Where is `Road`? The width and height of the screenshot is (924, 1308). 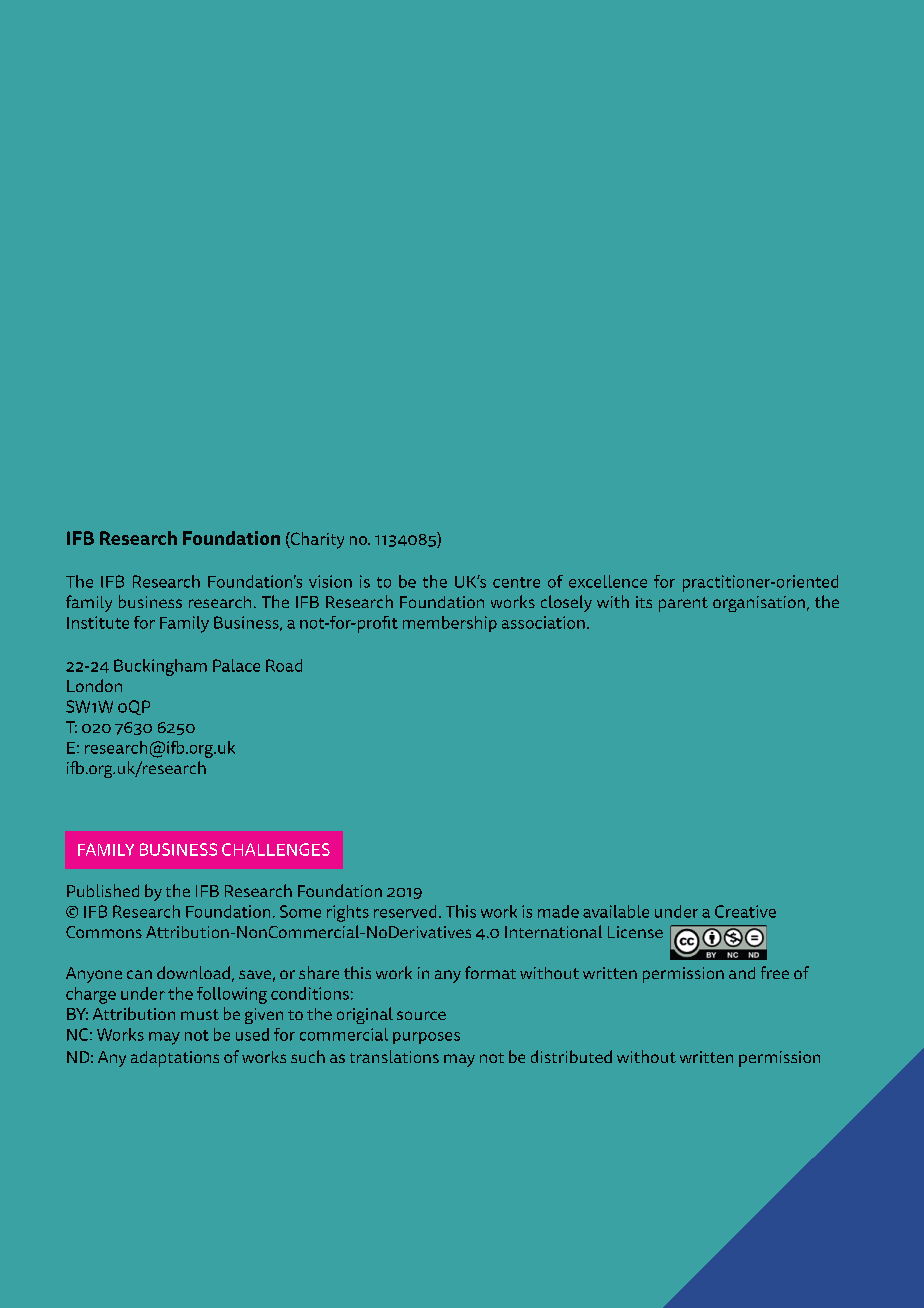 Road is located at coordinates (284, 665).
